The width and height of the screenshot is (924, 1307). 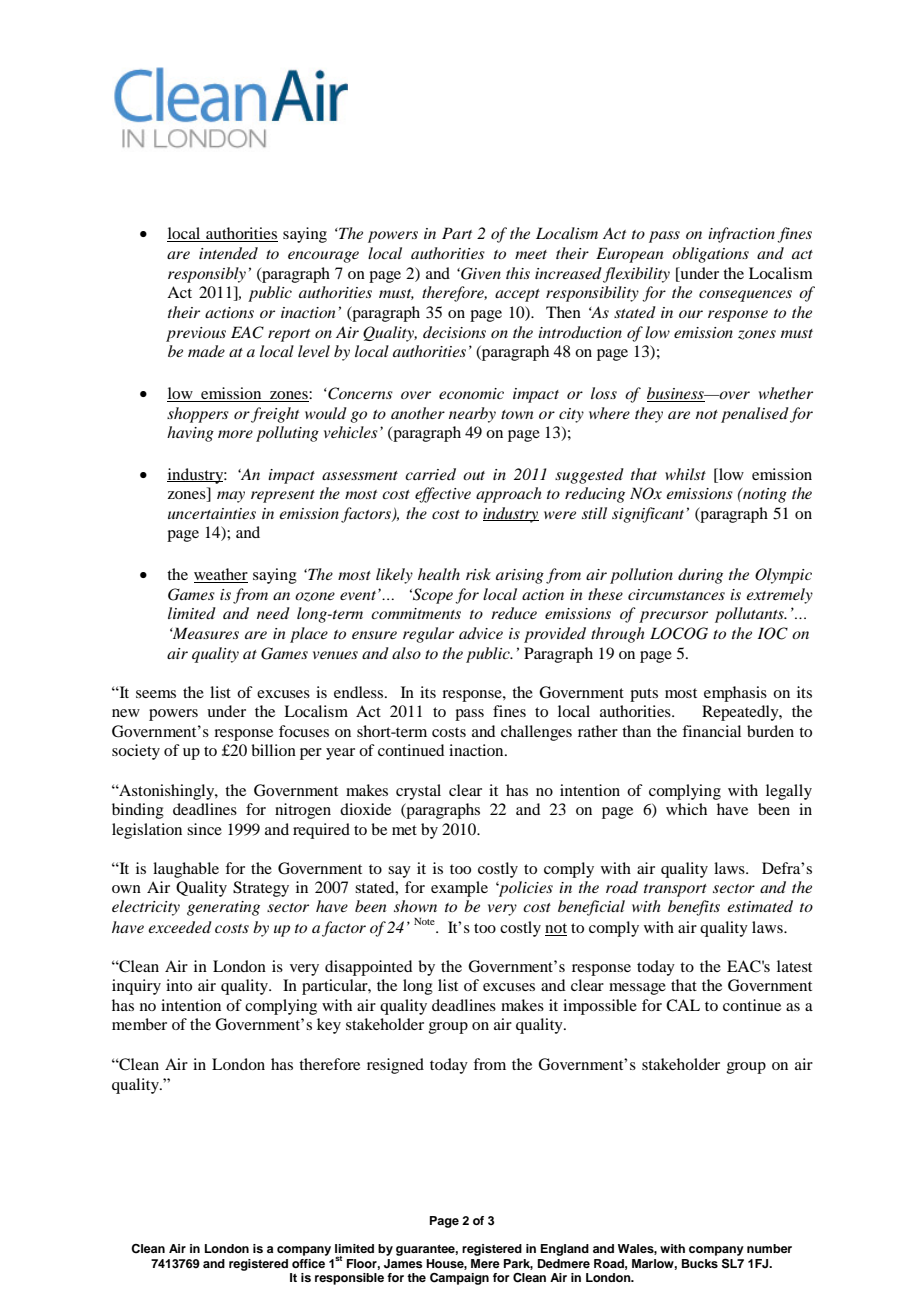 I want to click on noting, so click(x=764, y=495).
